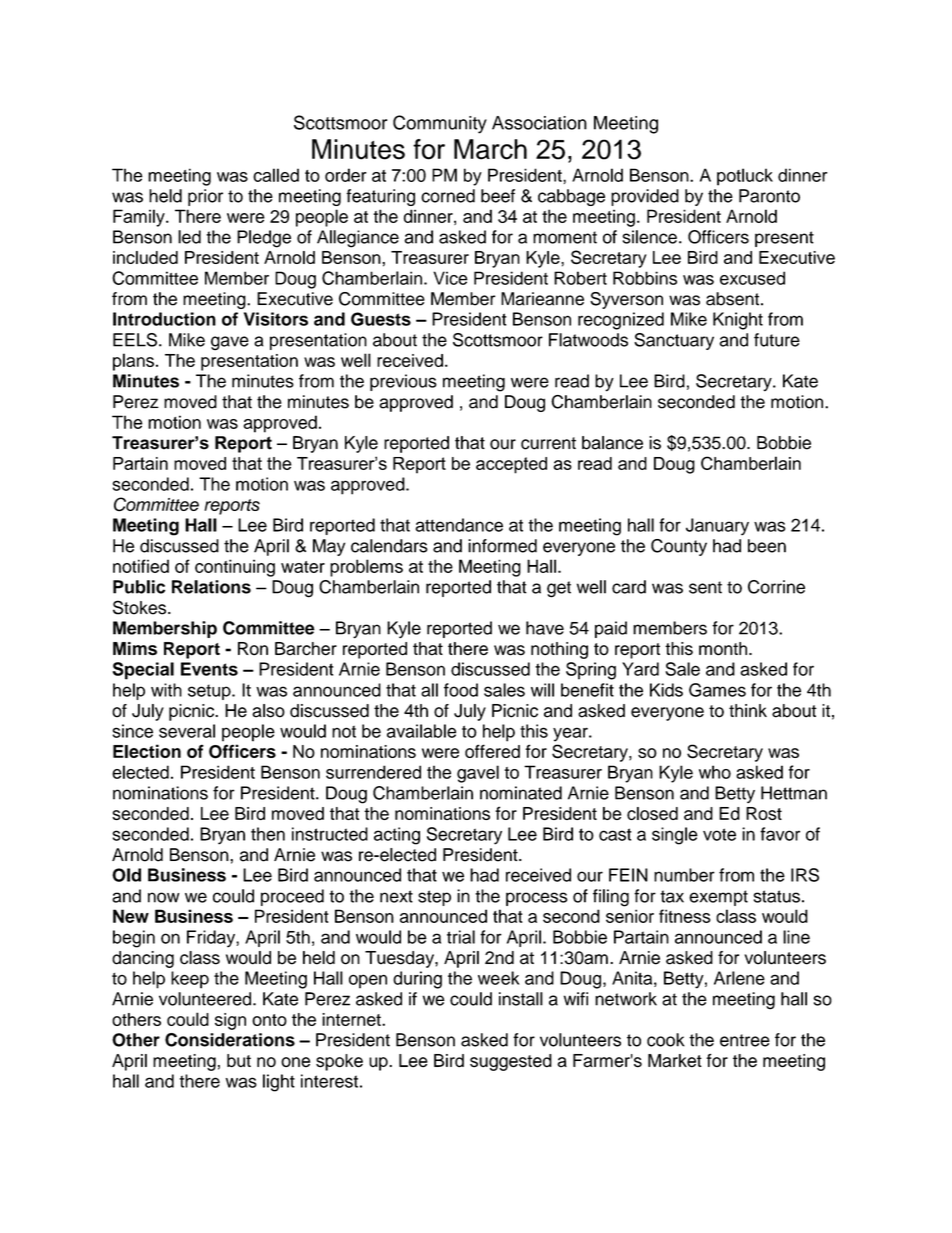 This screenshot has width=952, height=1233. What do you see at coordinates (211, 587) in the screenshot?
I see `Relations` at bounding box center [211, 587].
